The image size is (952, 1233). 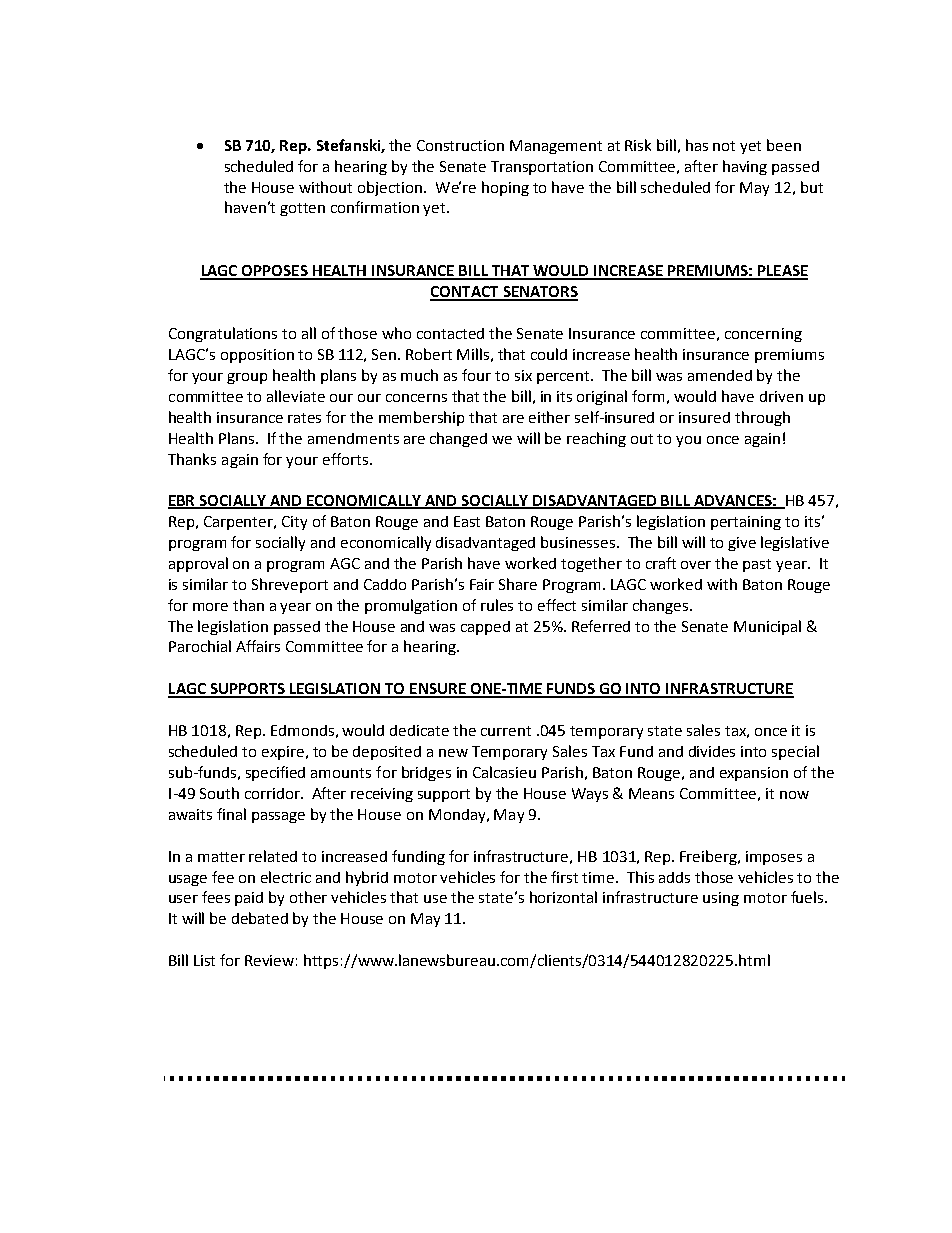 What do you see at coordinates (563, 897) in the screenshot?
I see `horizontal` at bounding box center [563, 897].
